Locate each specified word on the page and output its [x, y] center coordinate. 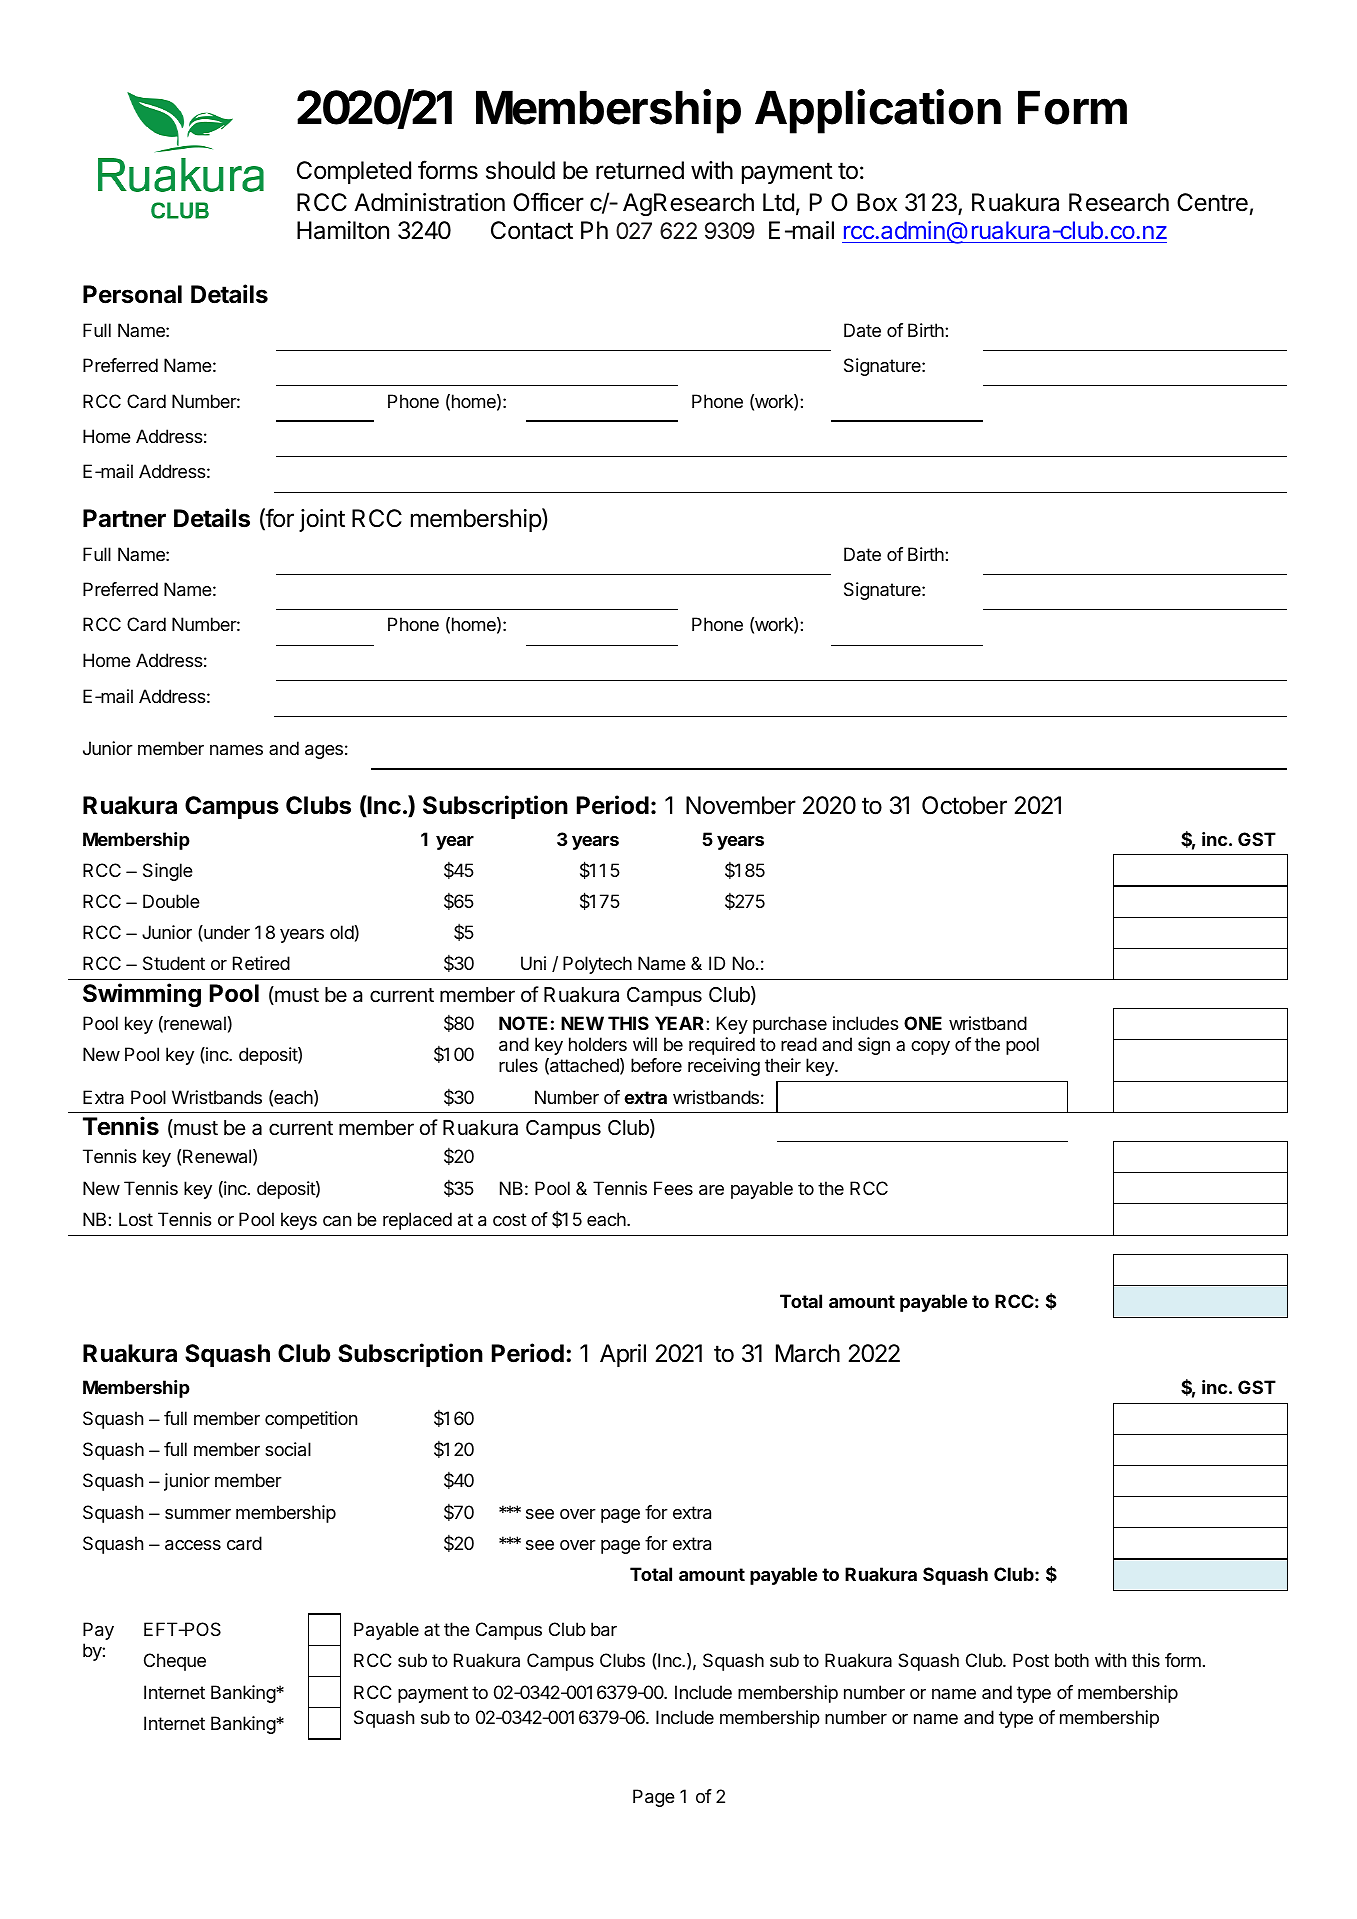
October [964, 805]
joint [322, 520]
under [226, 933]
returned [640, 170]
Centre [1212, 202]
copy [930, 1048]
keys [299, 1221]
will [645, 1044]
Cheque [175, 1662]
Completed [354, 172]
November [741, 805]
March [808, 1353]
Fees [673, 1188]
